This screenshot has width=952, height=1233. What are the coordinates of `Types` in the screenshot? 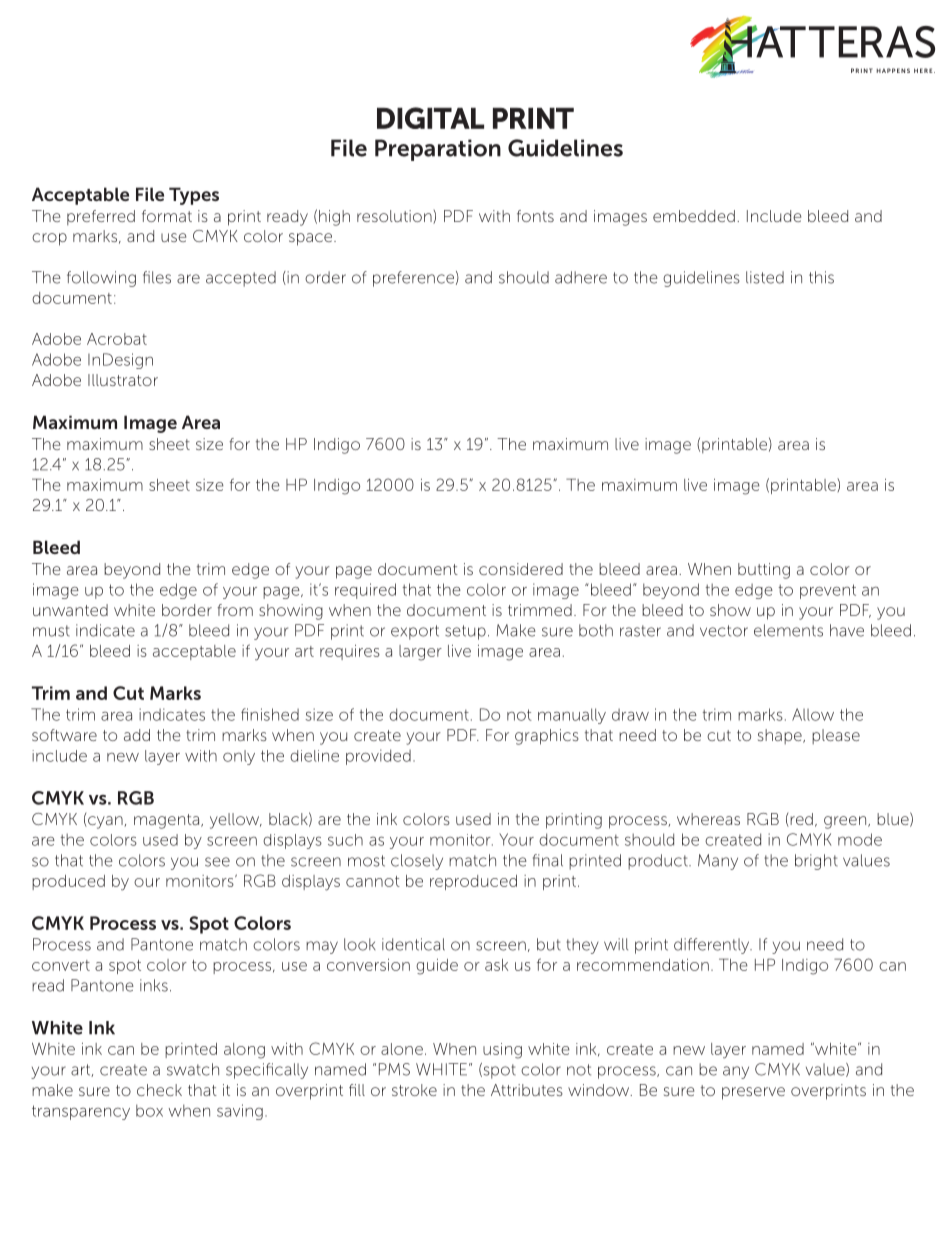 It's located at (194, 196).
